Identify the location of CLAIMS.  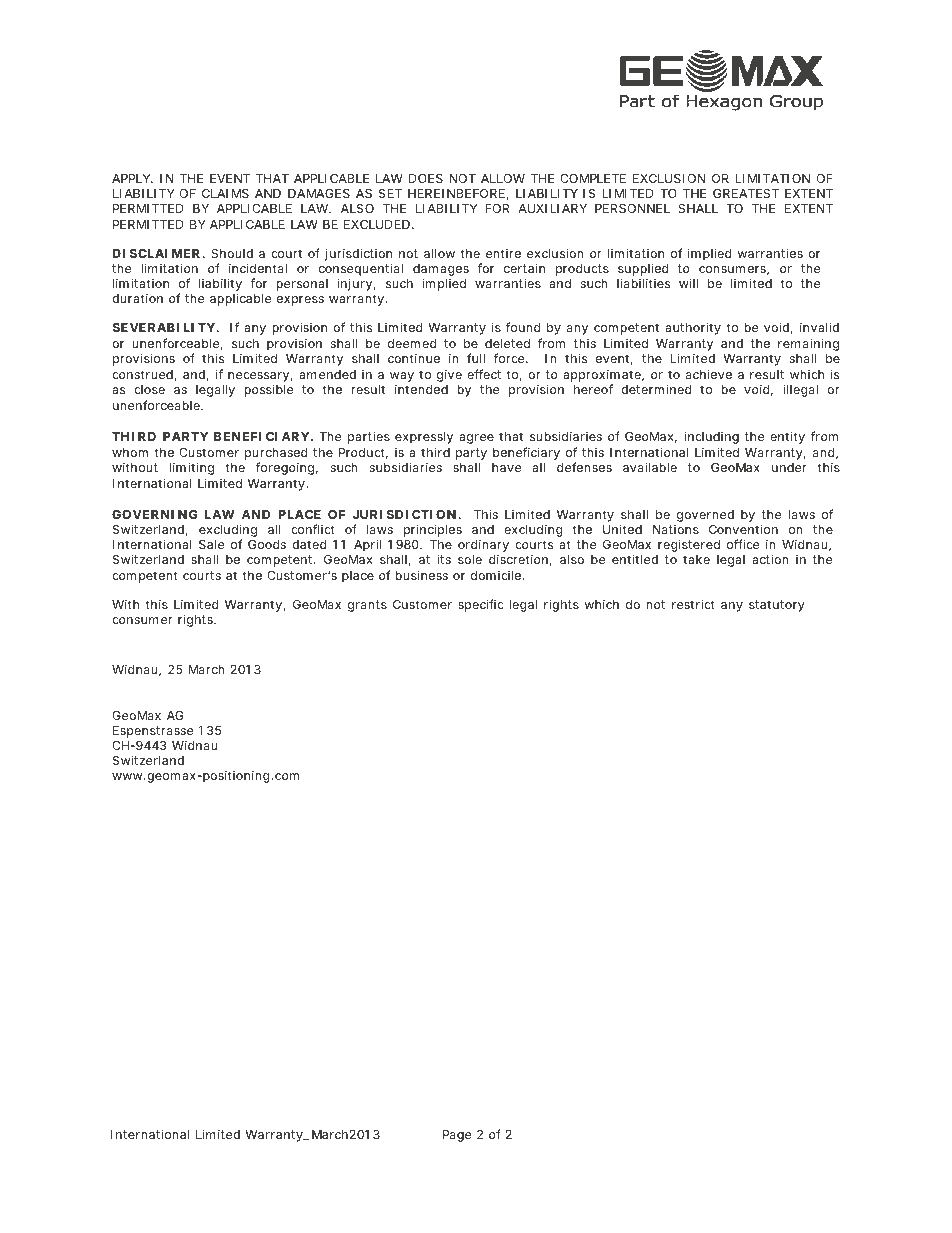
(225, 193).
